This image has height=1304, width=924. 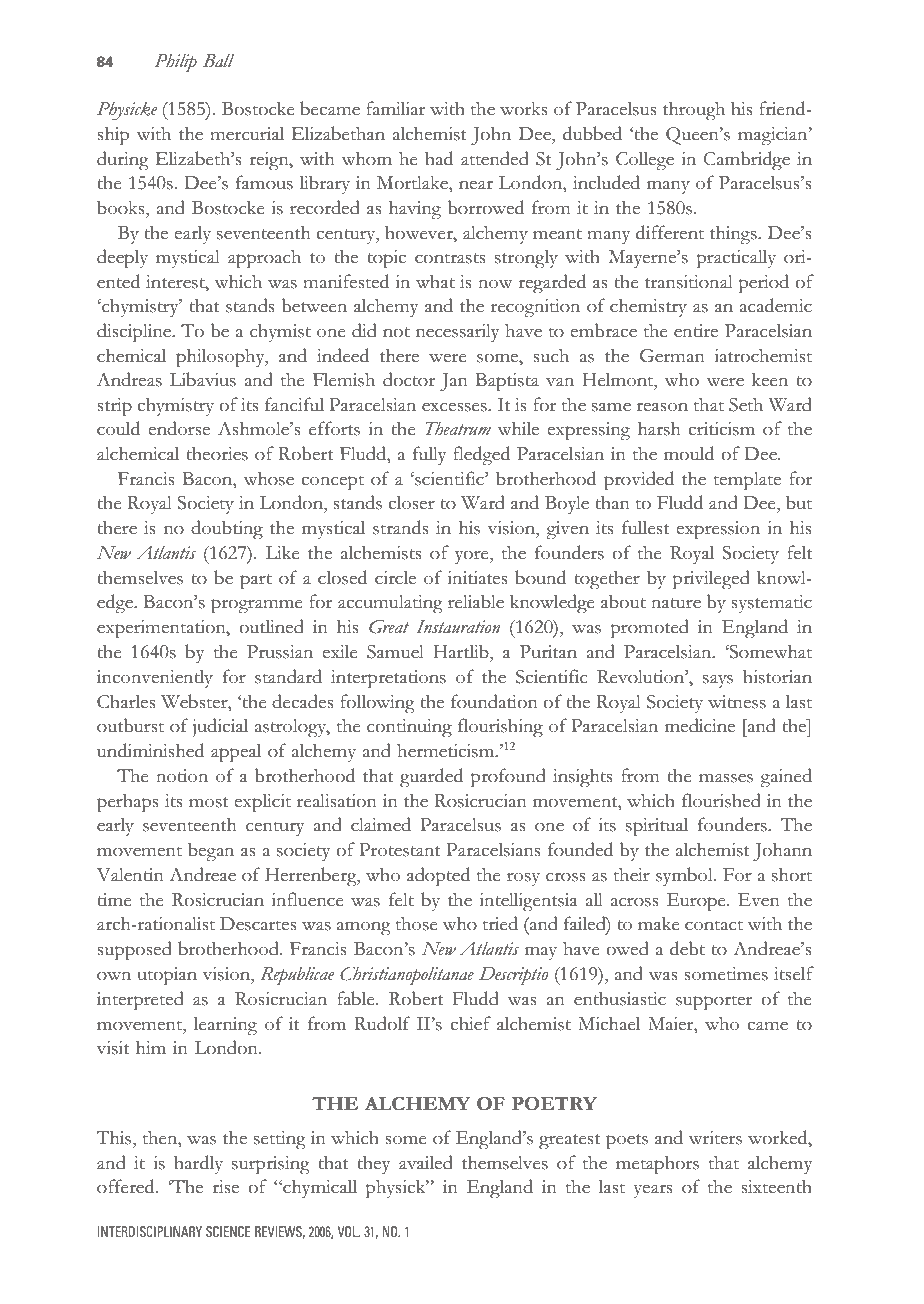 I want to click on through, so click(x=694, y=111).
